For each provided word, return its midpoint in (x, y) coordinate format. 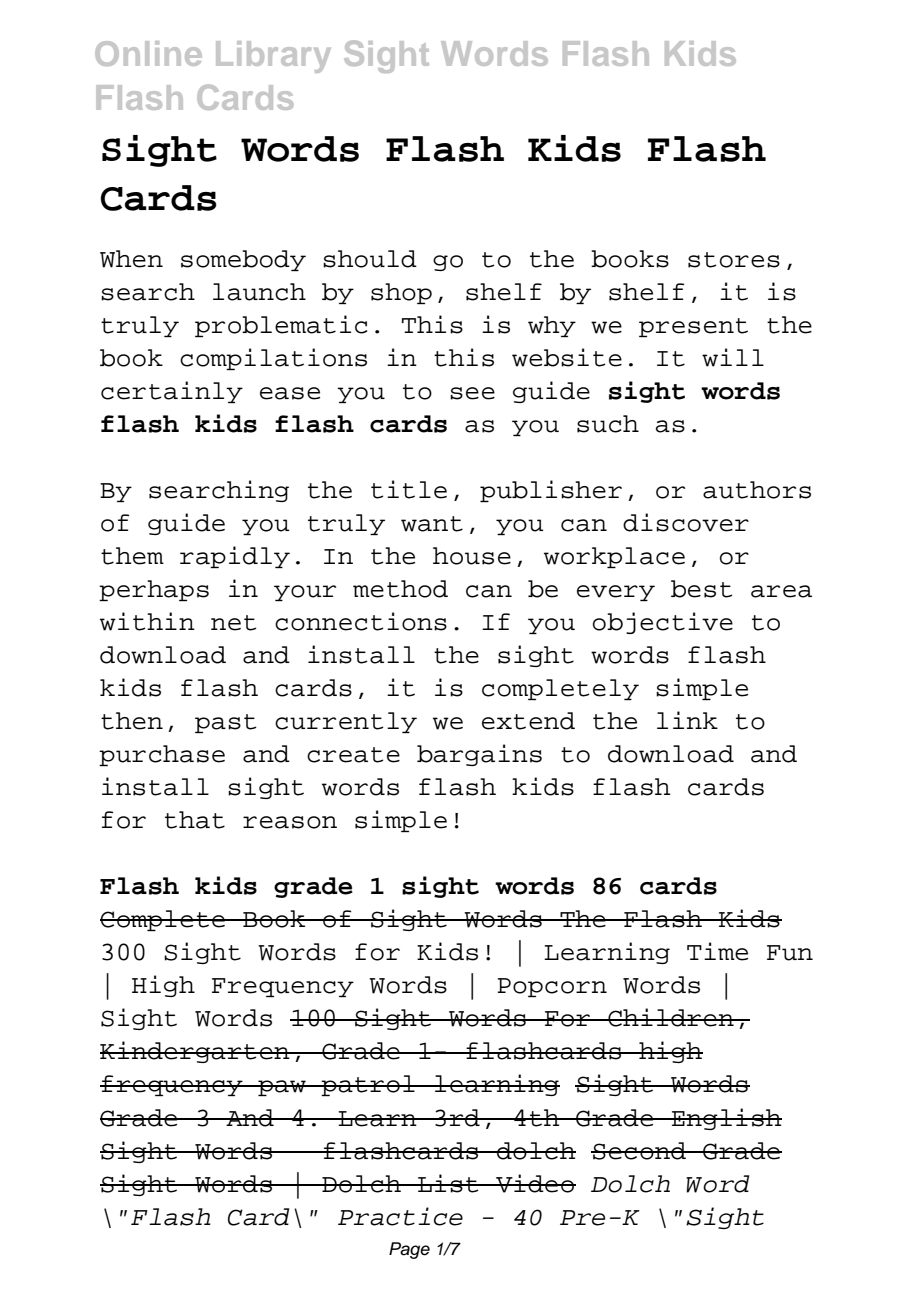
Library (273, 57)
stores (734, 260)
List (448, 1183)
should (370, 259)
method (400, 589)
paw (282, 1088)
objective (663, 623)
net (233, 623)
